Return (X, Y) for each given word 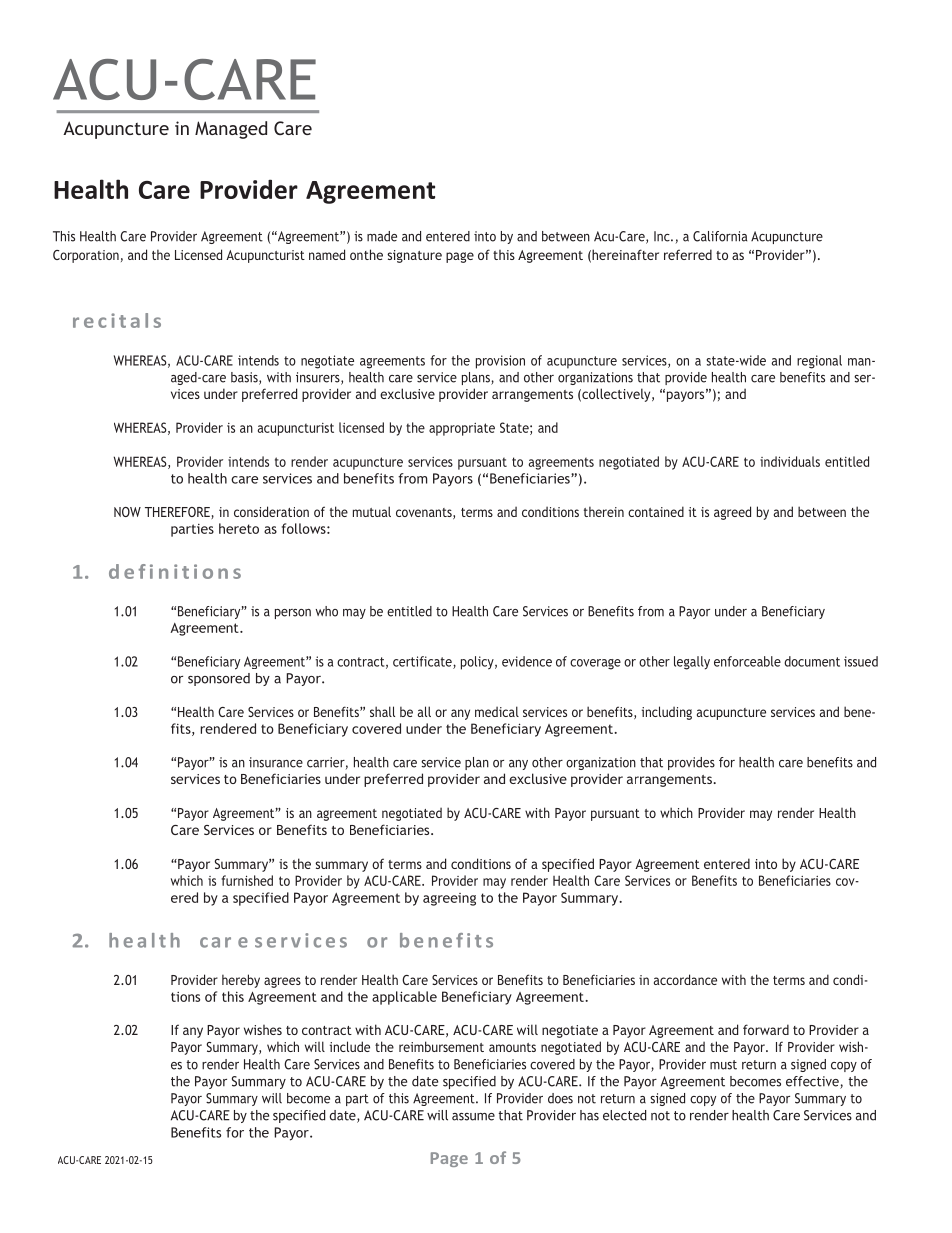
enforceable (747, 661)
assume (473, 1117)
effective (813, 1082)
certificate (423, 662)
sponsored (219, 679)
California (720, 236)
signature (414, 256)
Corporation (86, 256)
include (350, 1046)
